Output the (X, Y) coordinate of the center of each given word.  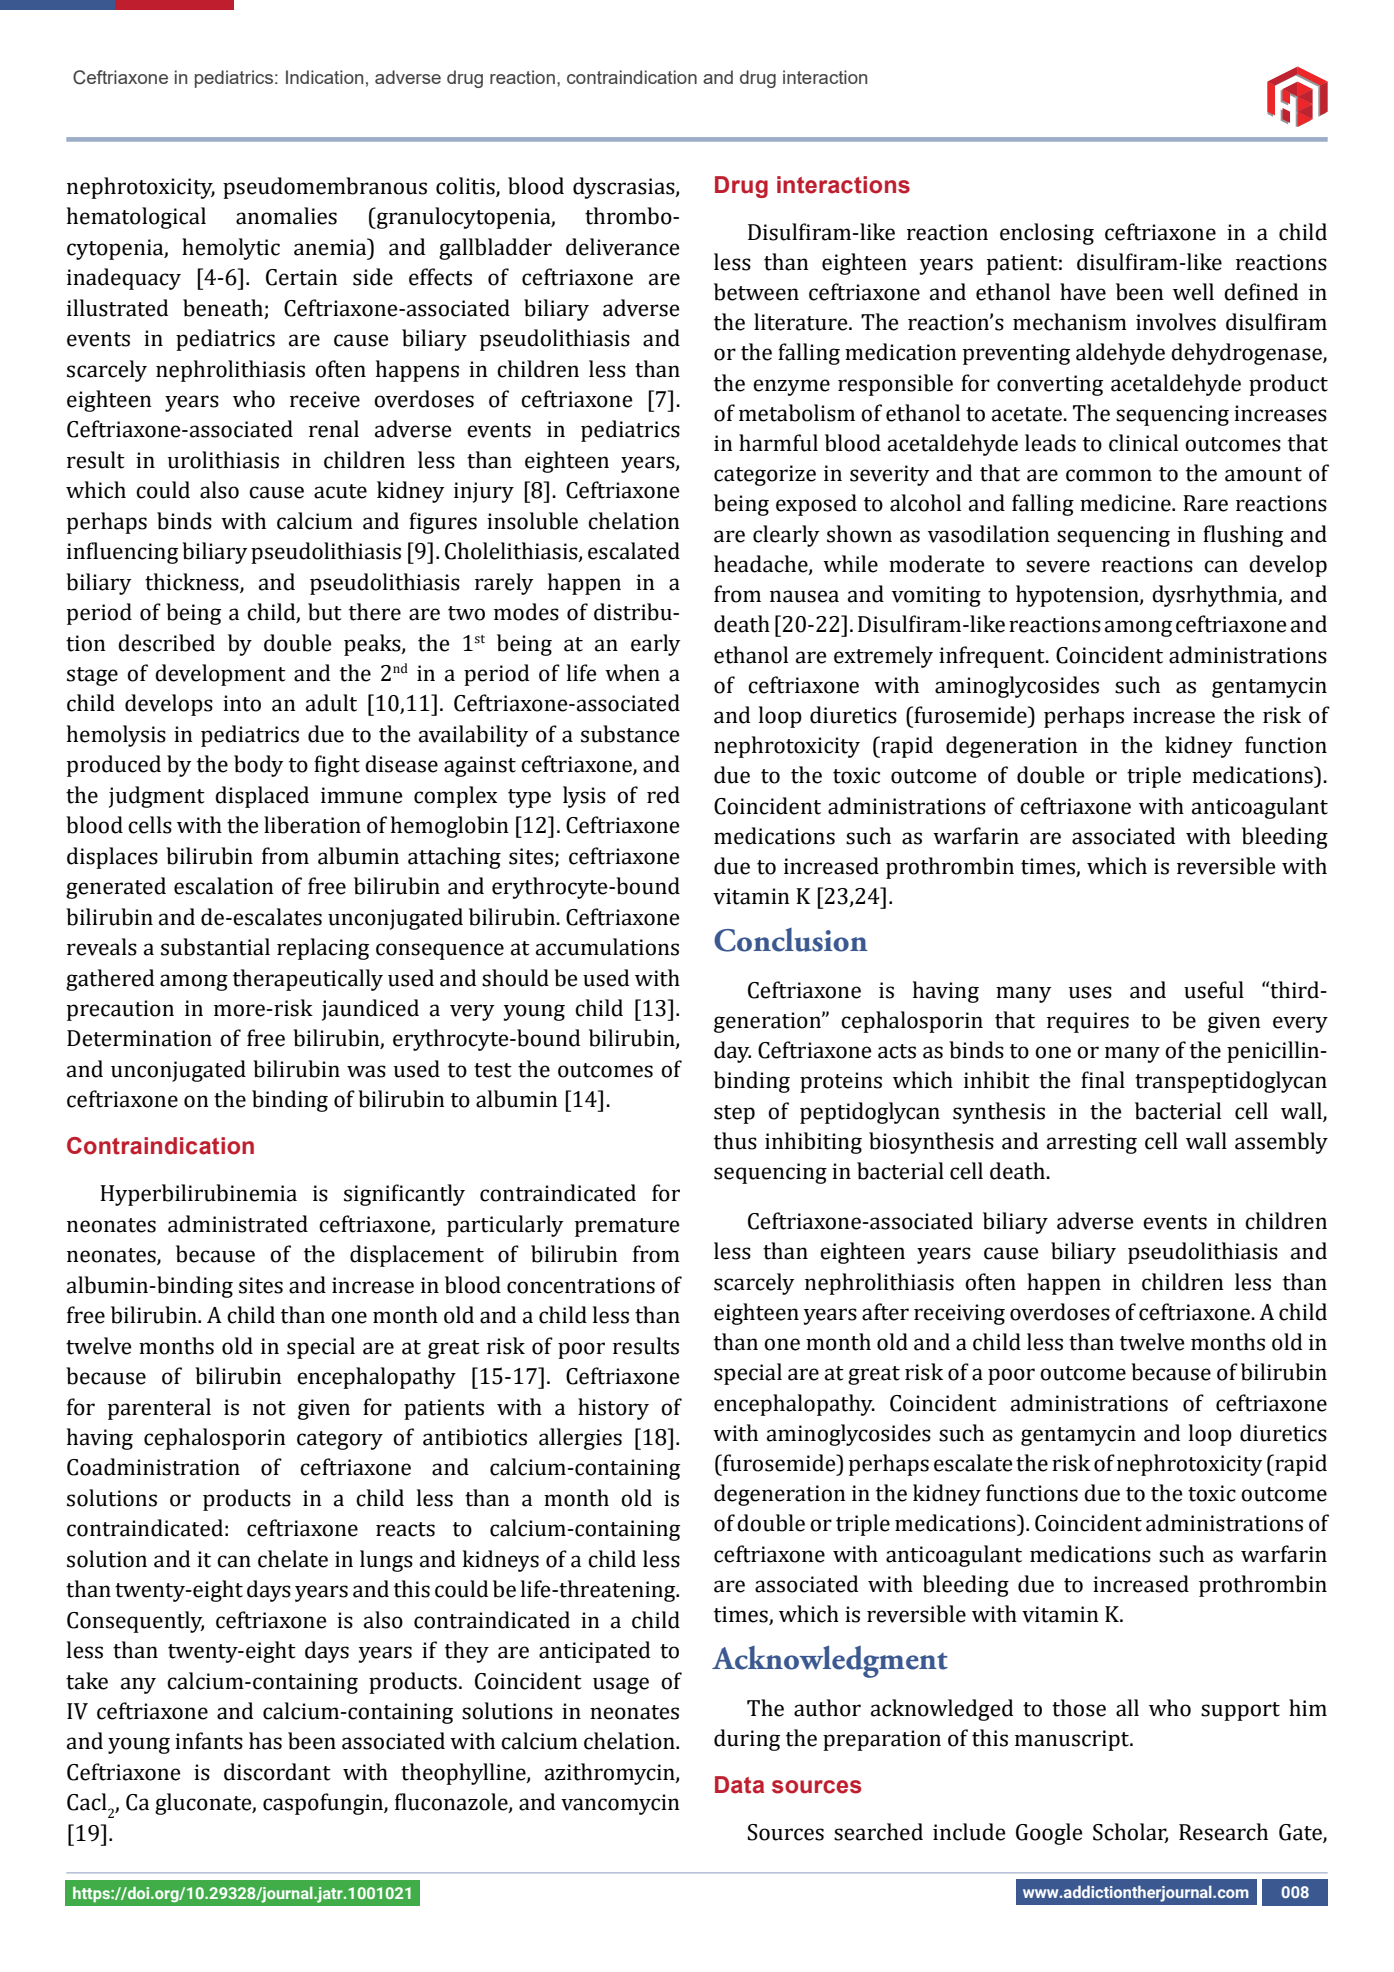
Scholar (1130, 1833)
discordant (277, 1772)
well (1193, 292)
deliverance (623, 247)
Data (739, 1785)
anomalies (286, 216)
